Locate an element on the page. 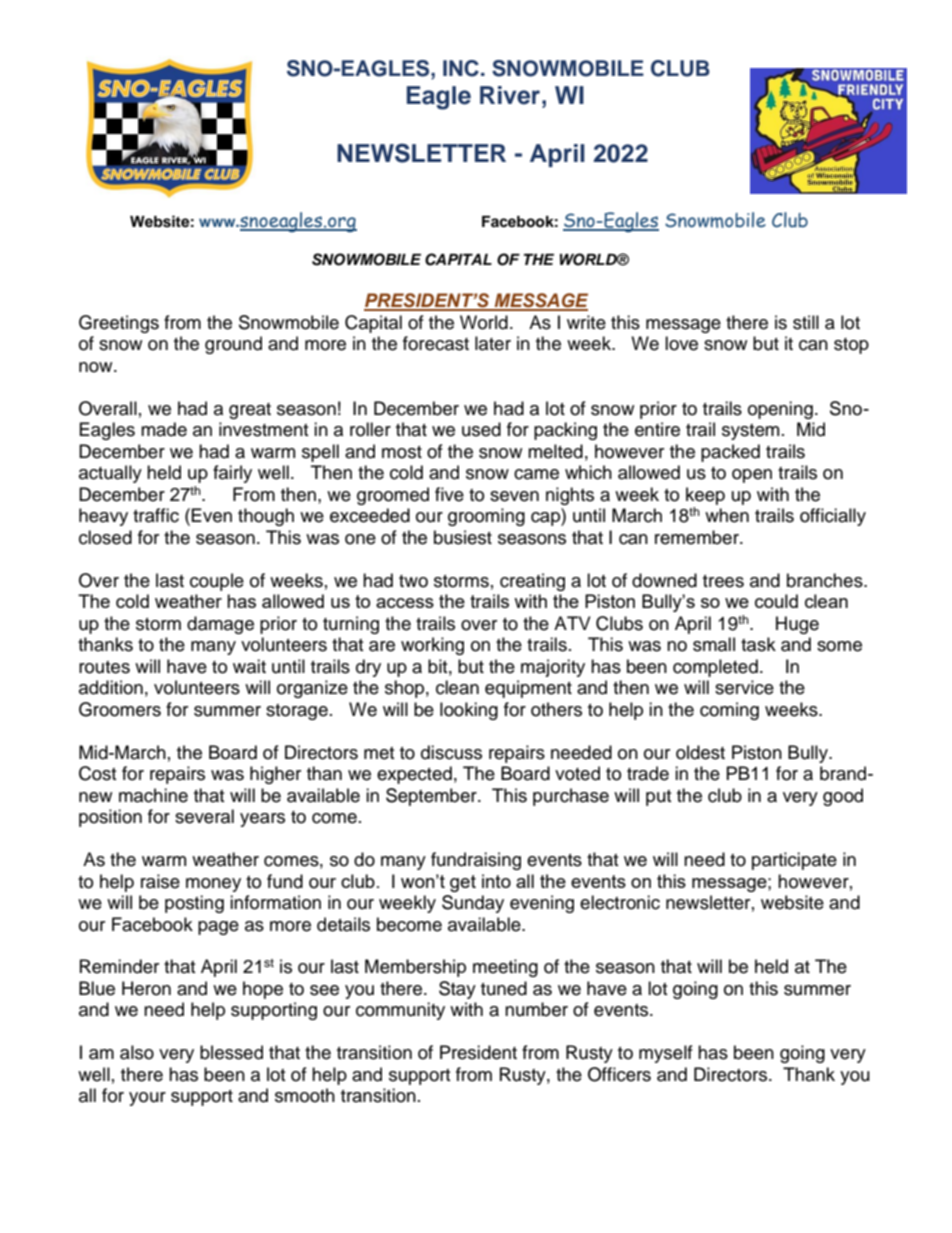  still is located at coordinates (806, 322).
